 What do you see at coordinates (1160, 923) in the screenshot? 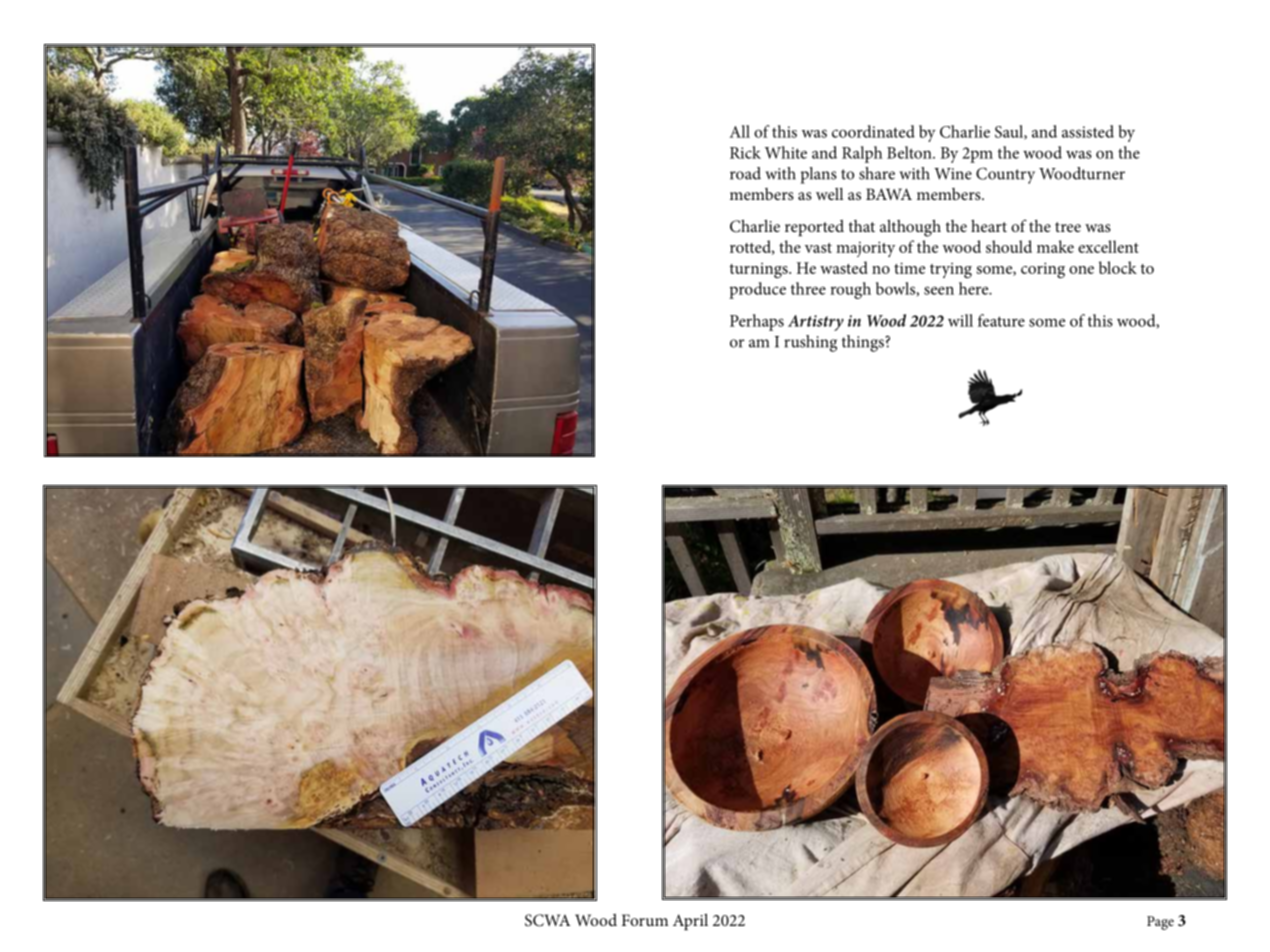
I see `Page` at bounding box center [1160, 923].
